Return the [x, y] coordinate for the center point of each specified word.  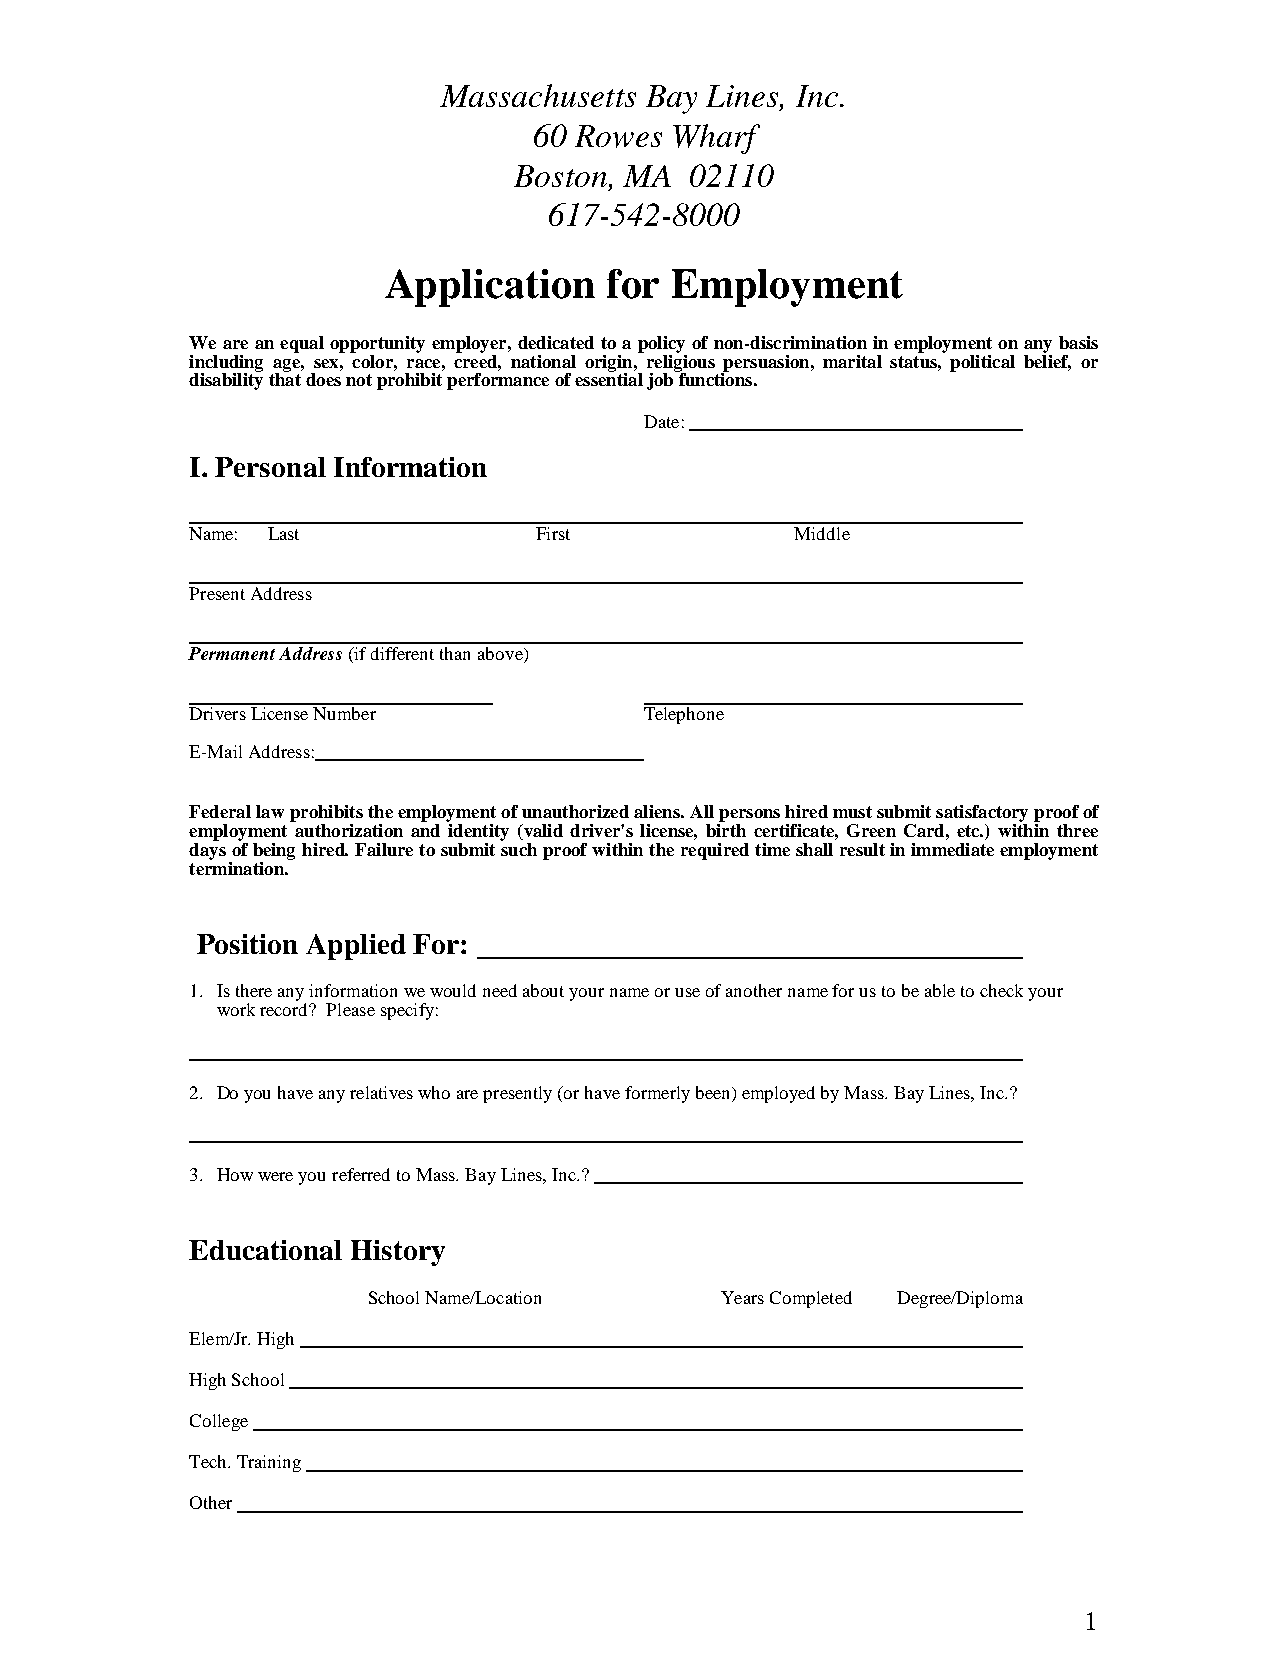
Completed [811, 1299]
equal [302, 344]
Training [269, 1463]
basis [1078, 342]
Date [661, 421]
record [285, 1009]
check [1001, 990]
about [543, 990]
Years [742, 1297]
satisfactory [982, 813]
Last [283, 533]
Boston [560, 176]
